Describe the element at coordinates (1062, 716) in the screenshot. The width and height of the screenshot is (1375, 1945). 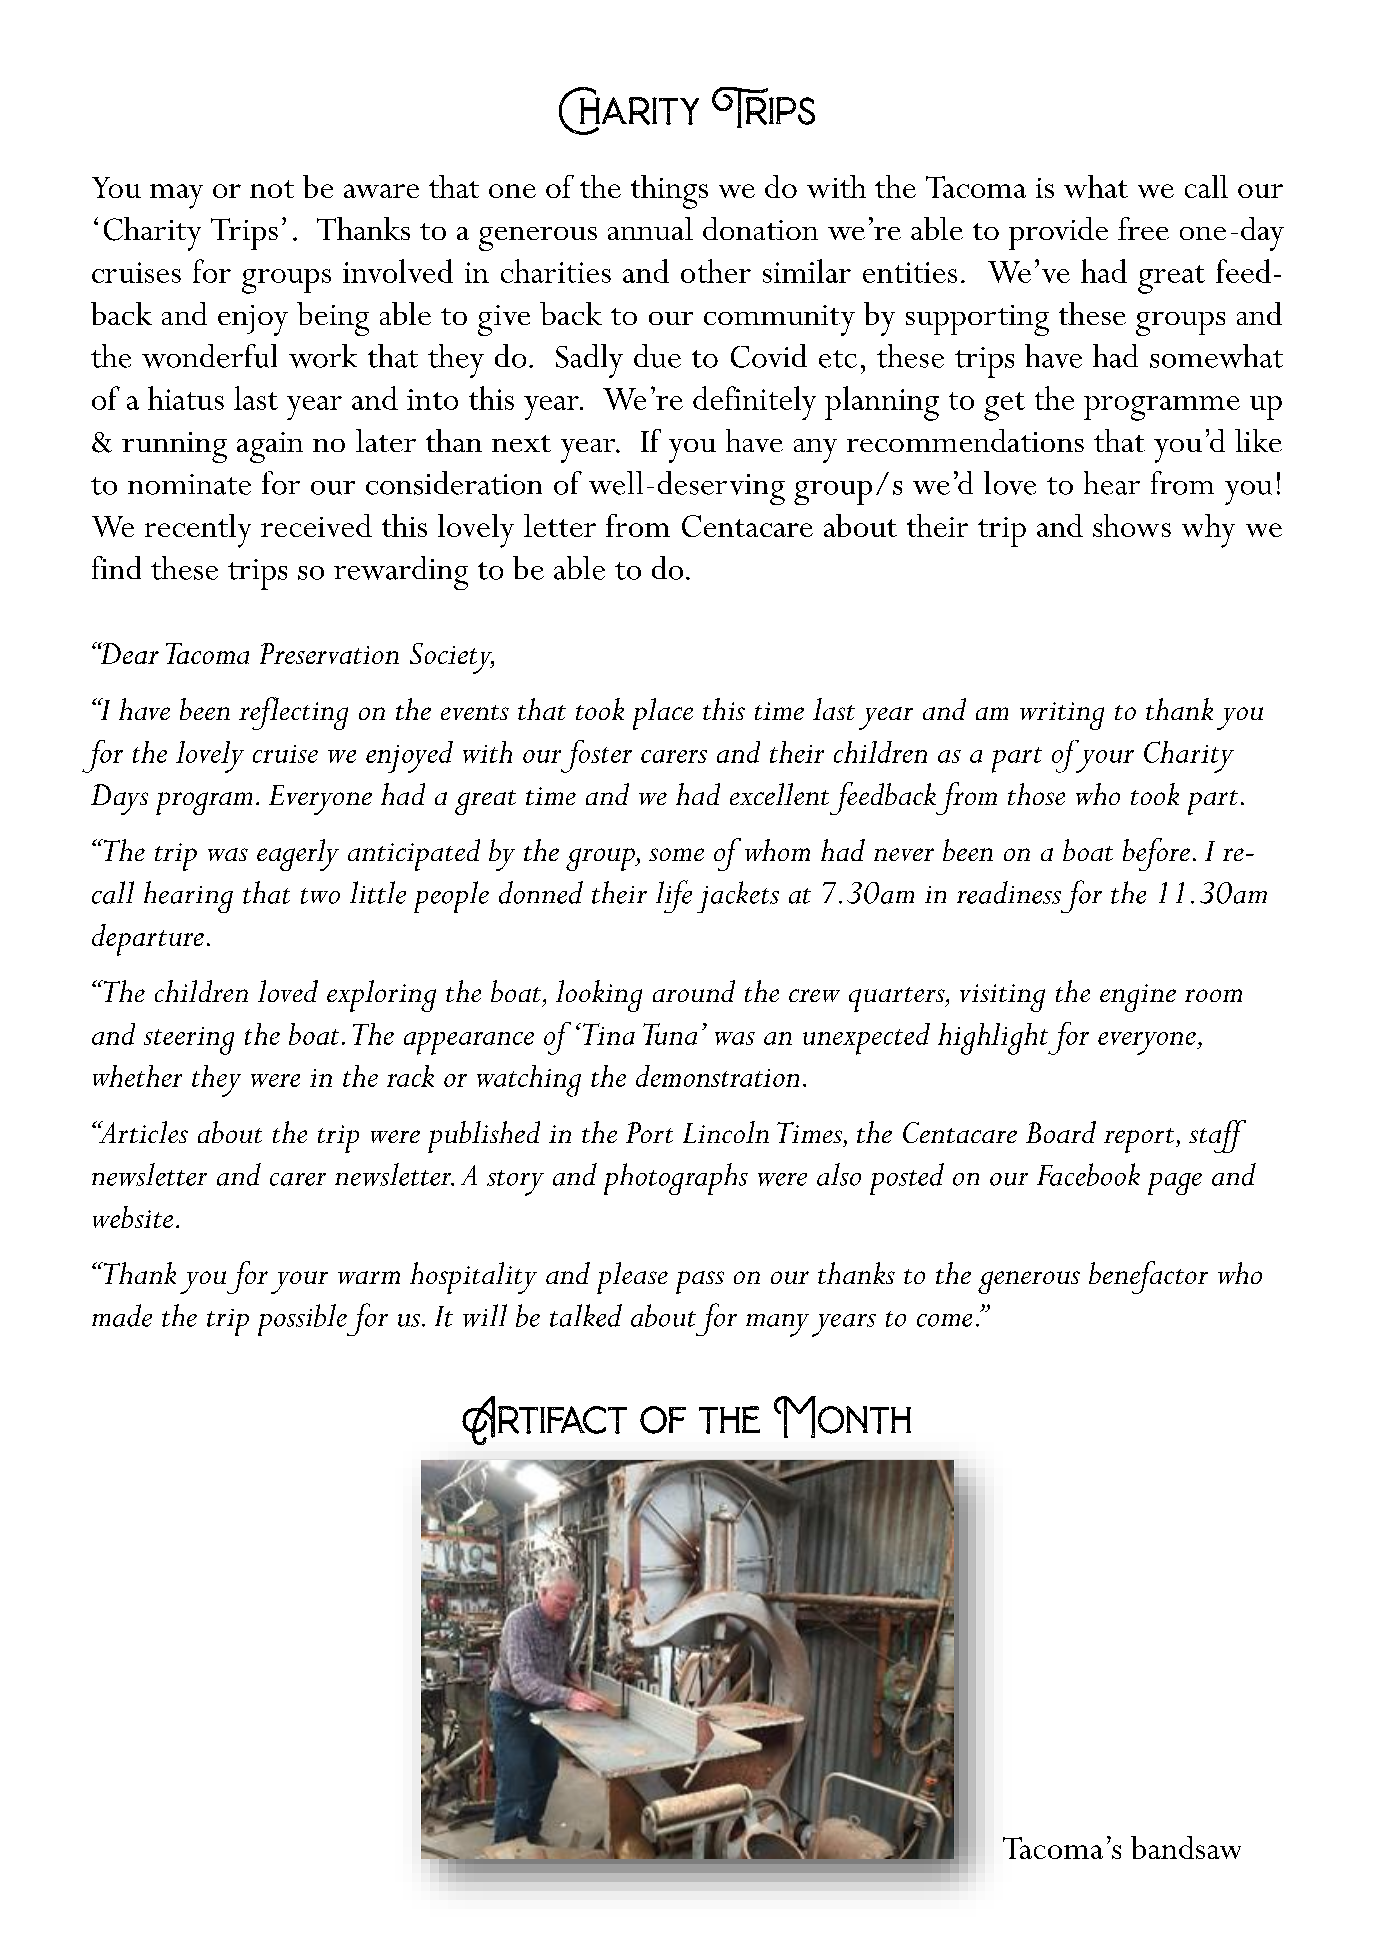
I see `writing` at that location.
